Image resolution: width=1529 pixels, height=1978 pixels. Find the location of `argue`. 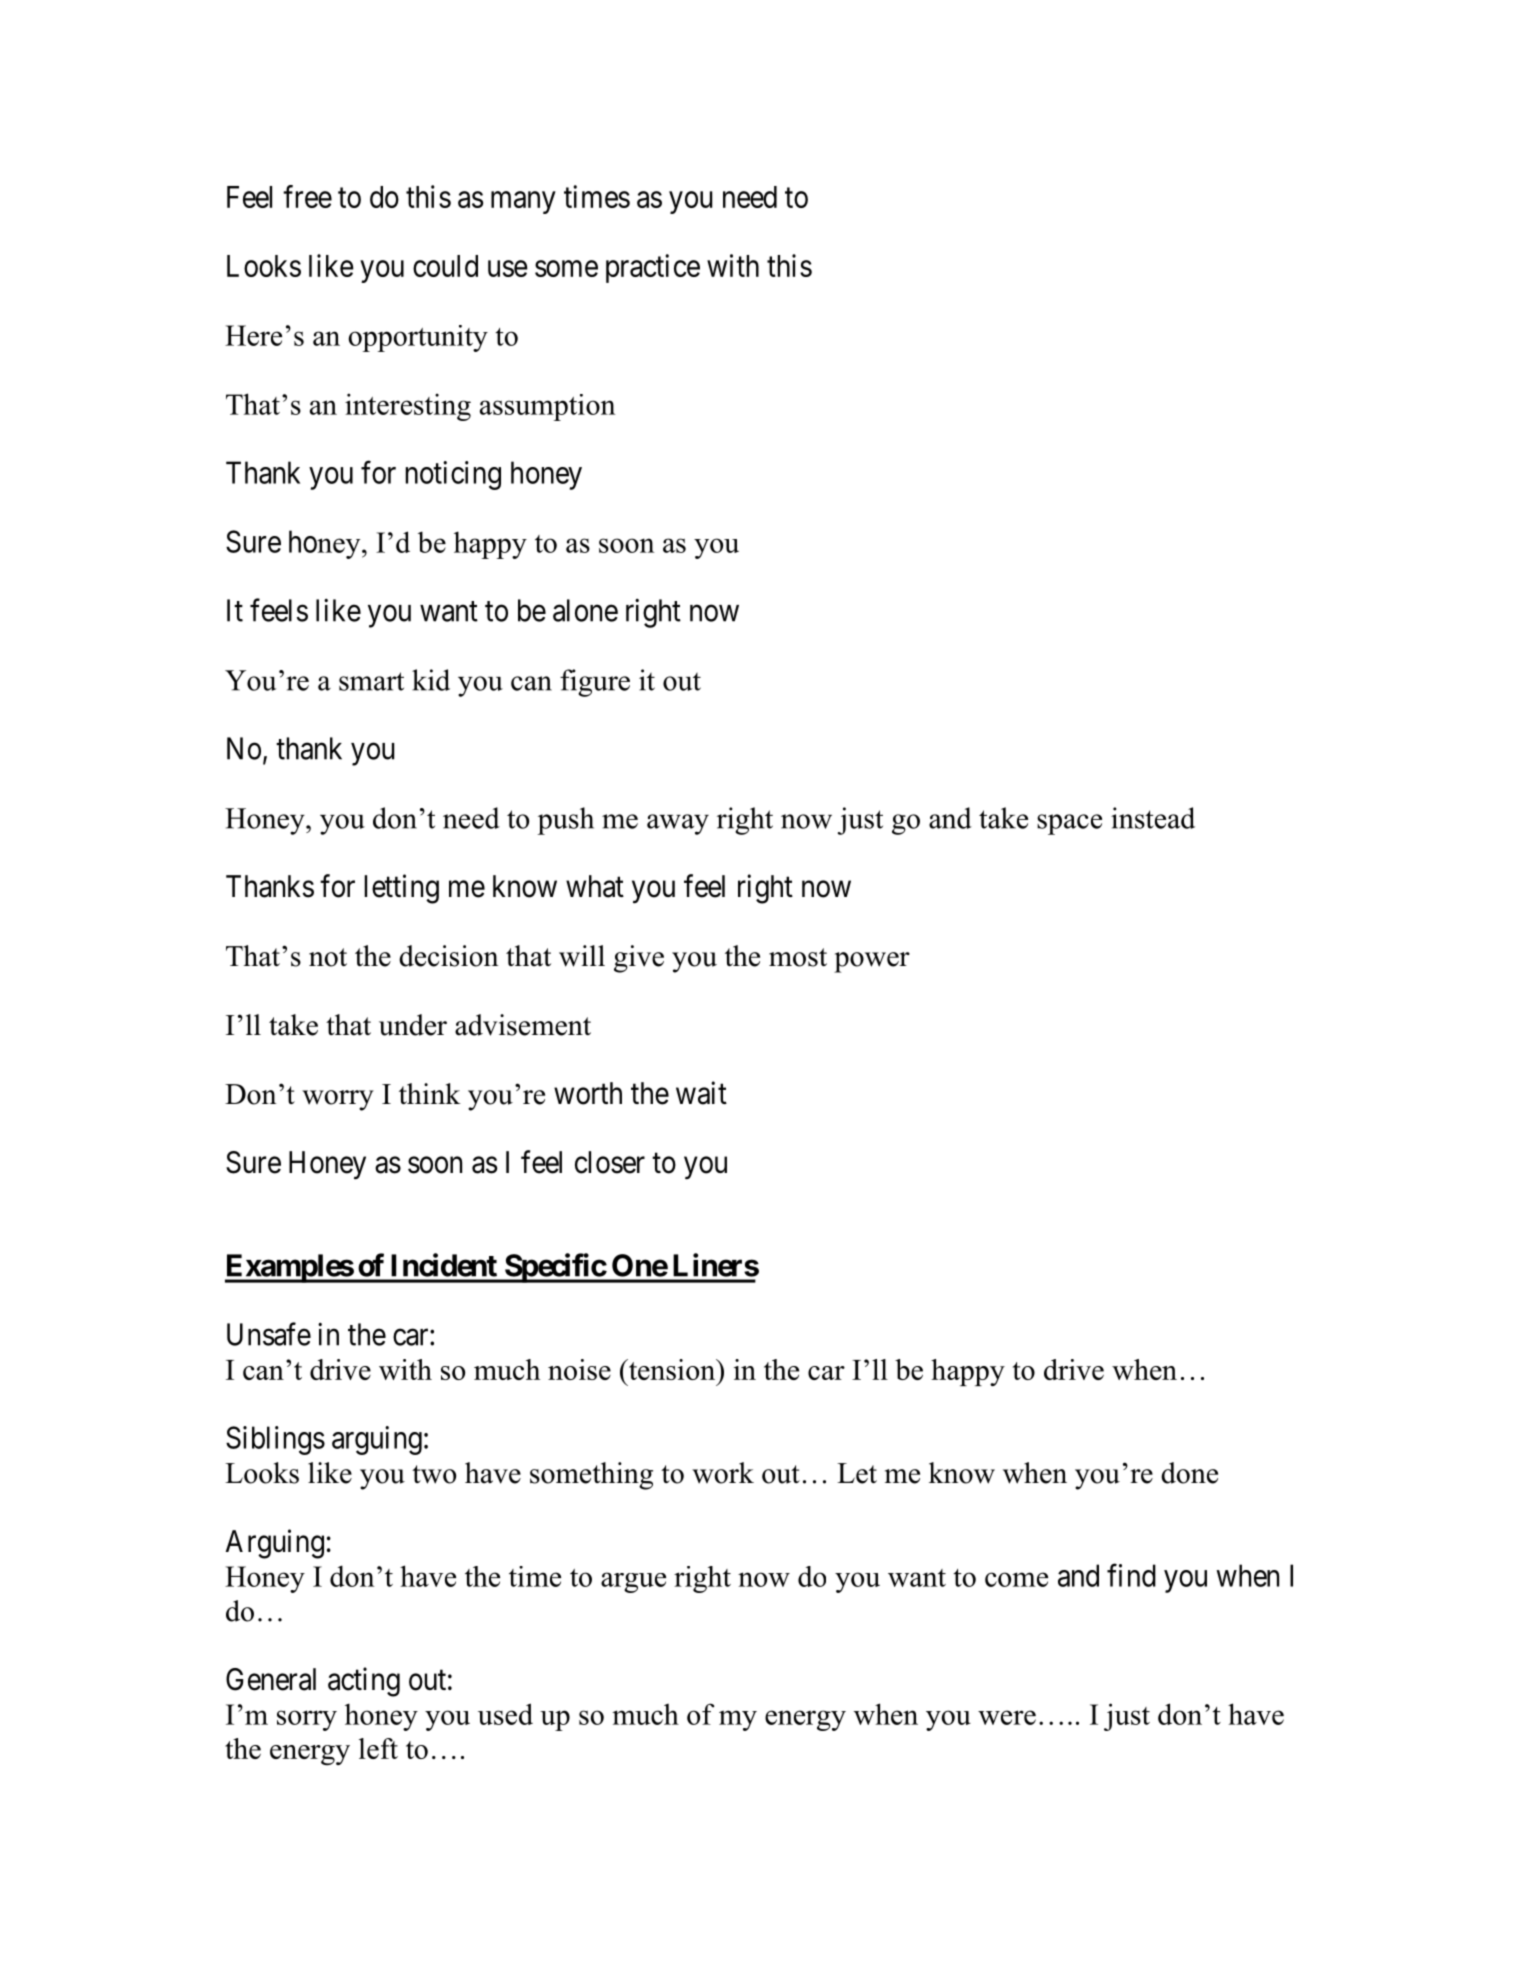

argue is located at coordinates (633, 1582).
